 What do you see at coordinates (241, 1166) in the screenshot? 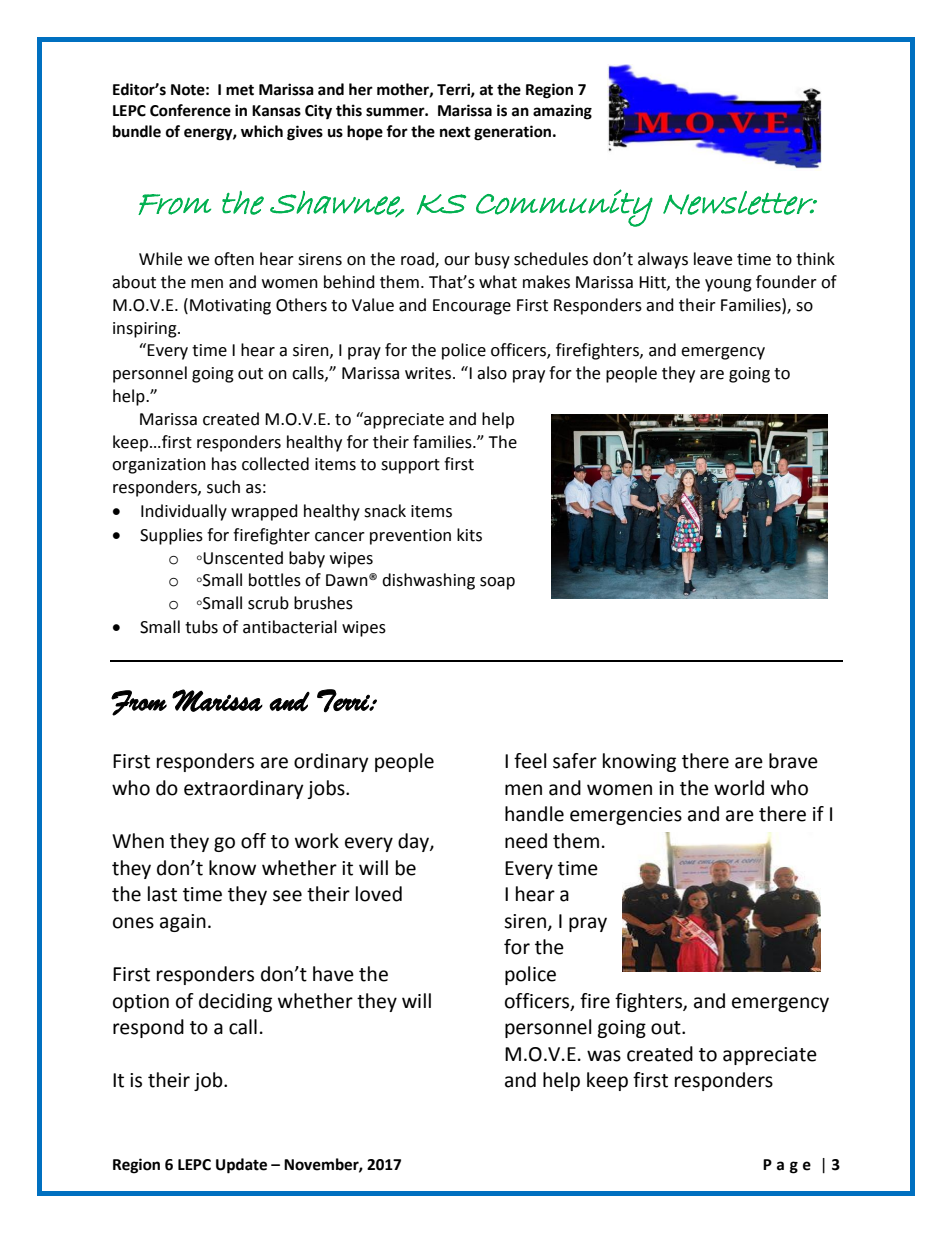
I see `Update` at bounding box center [241, 1166].
